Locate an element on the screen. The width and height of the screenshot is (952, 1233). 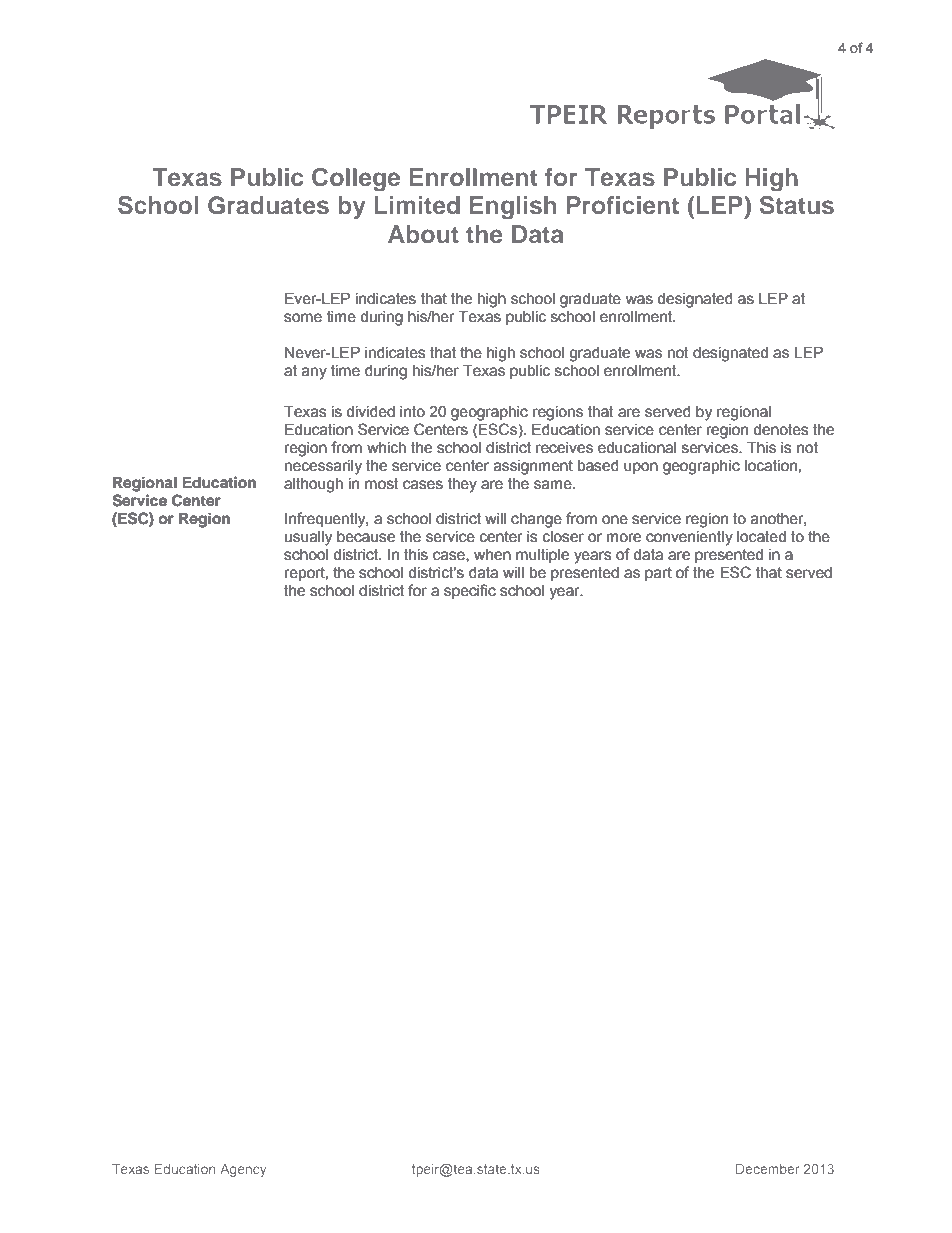
conveniently is located at coordinates (689, 538).
